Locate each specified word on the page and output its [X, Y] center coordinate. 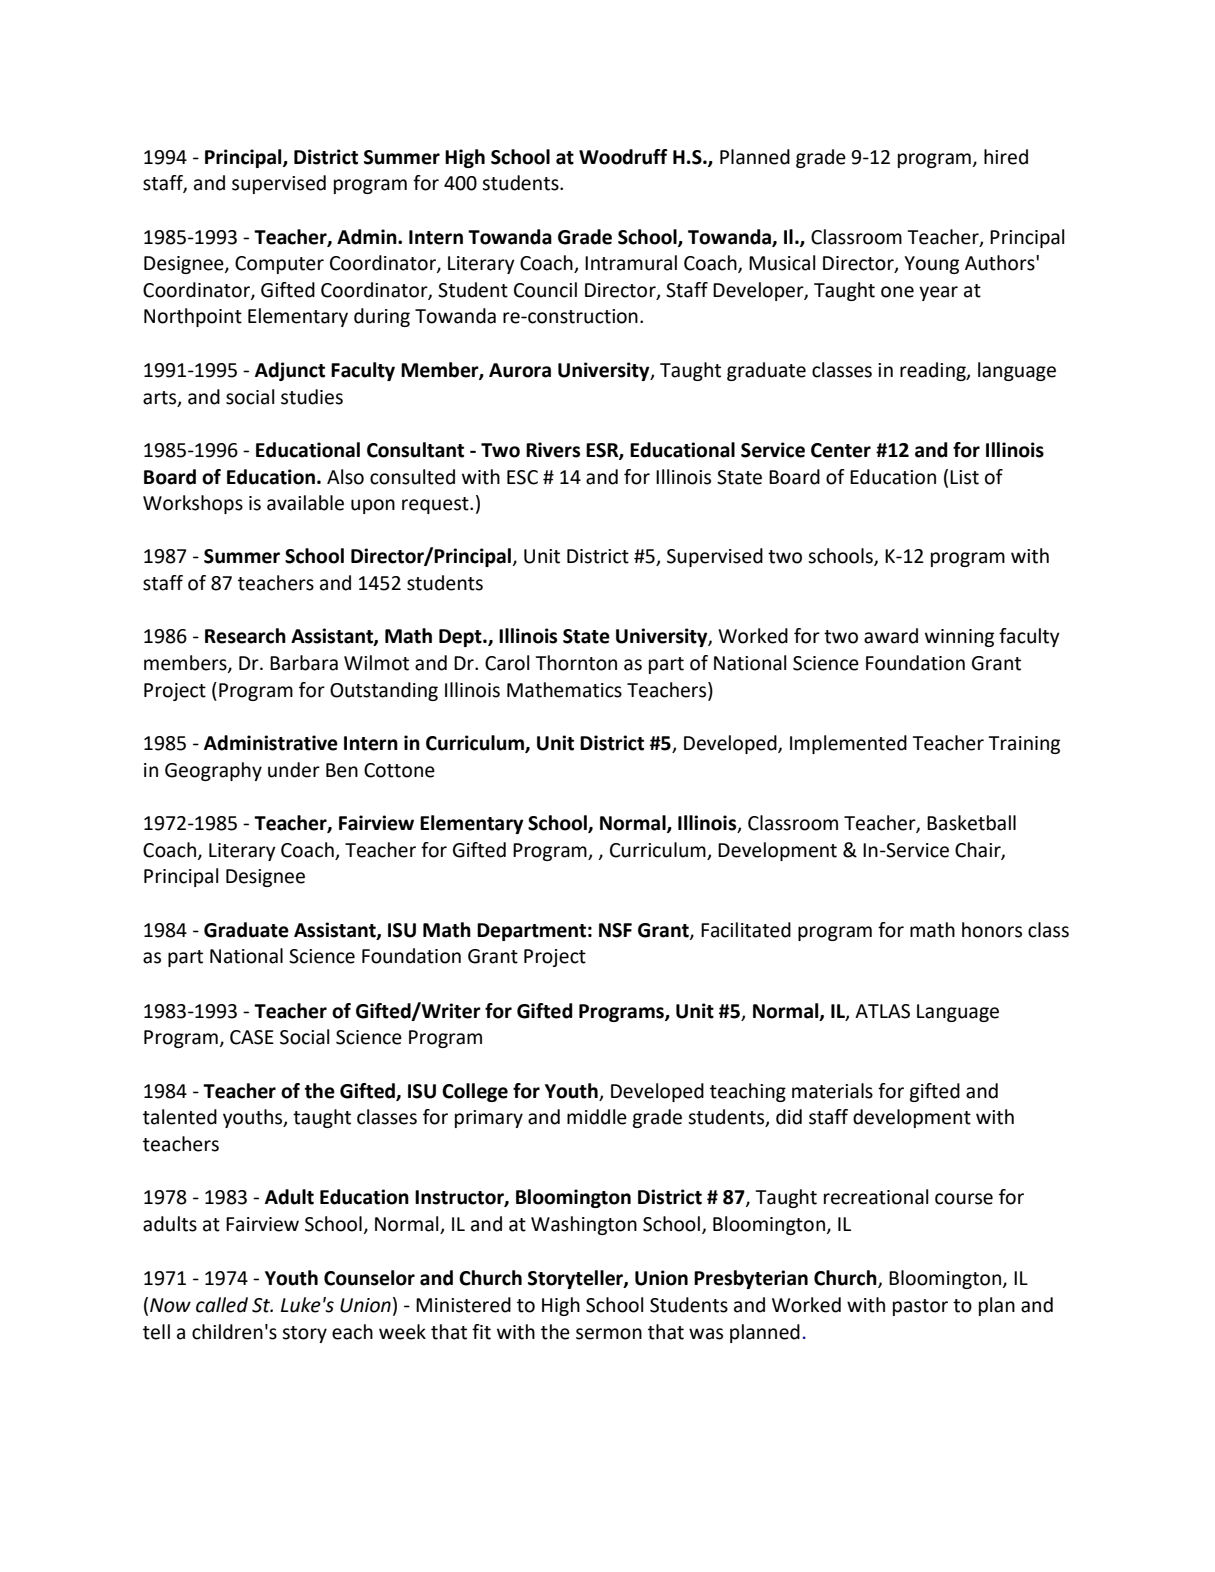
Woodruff [623, 157]
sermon [609, 1334]
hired [1006, 157]
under [294, 770]
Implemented [848, 744]
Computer [279, 265]
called [222, 1305]
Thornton [576, 663]
